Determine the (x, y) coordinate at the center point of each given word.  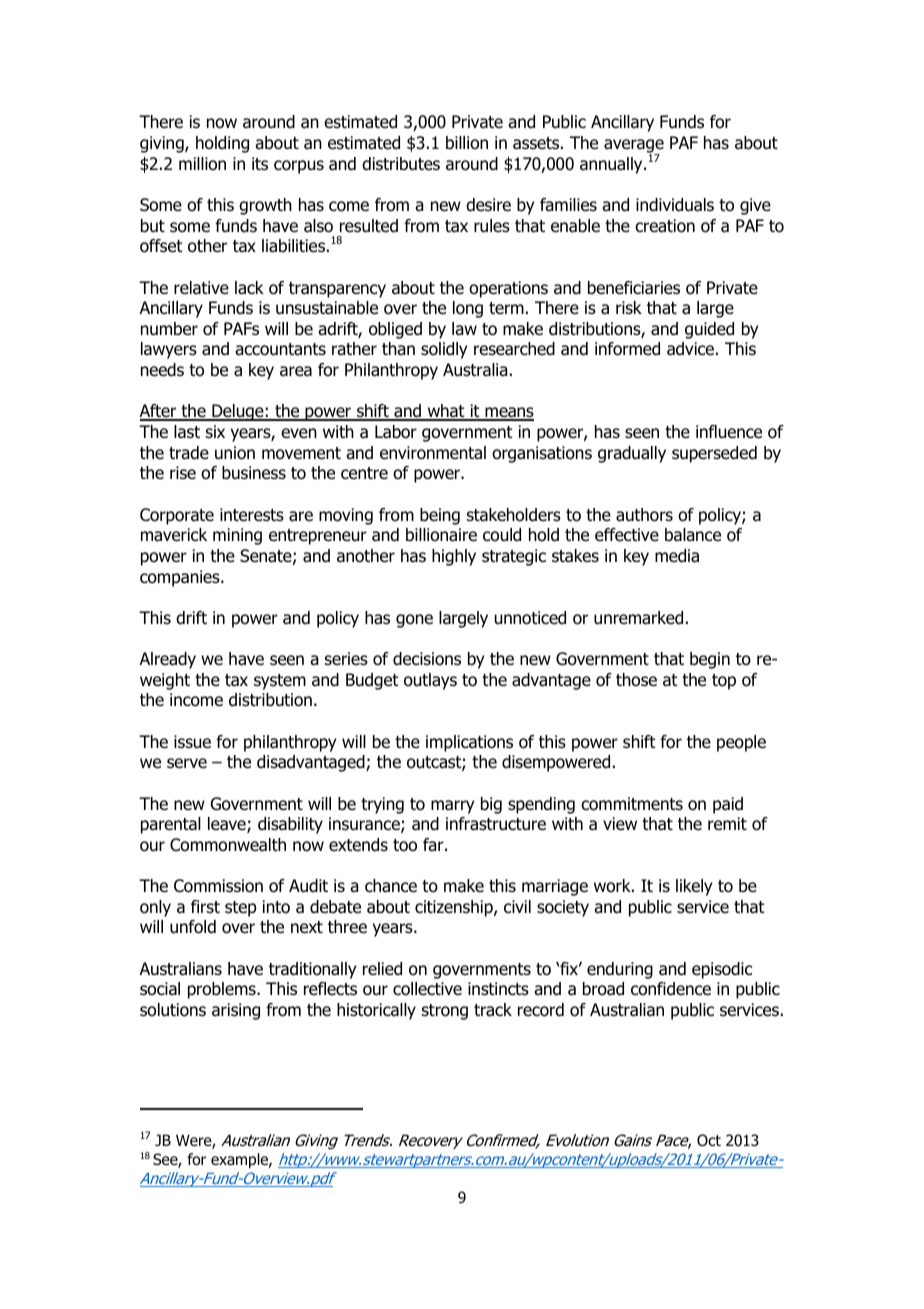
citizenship (455, 908)
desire (488, 205)
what (446, 412)
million (202, 164)
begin (710, 660)
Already (168, 660)
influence (729, 432)
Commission (218, 886)
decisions (427, 659)
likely (694, 887)
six (215, 431)
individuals (675, 205)
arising (236, 1011)
